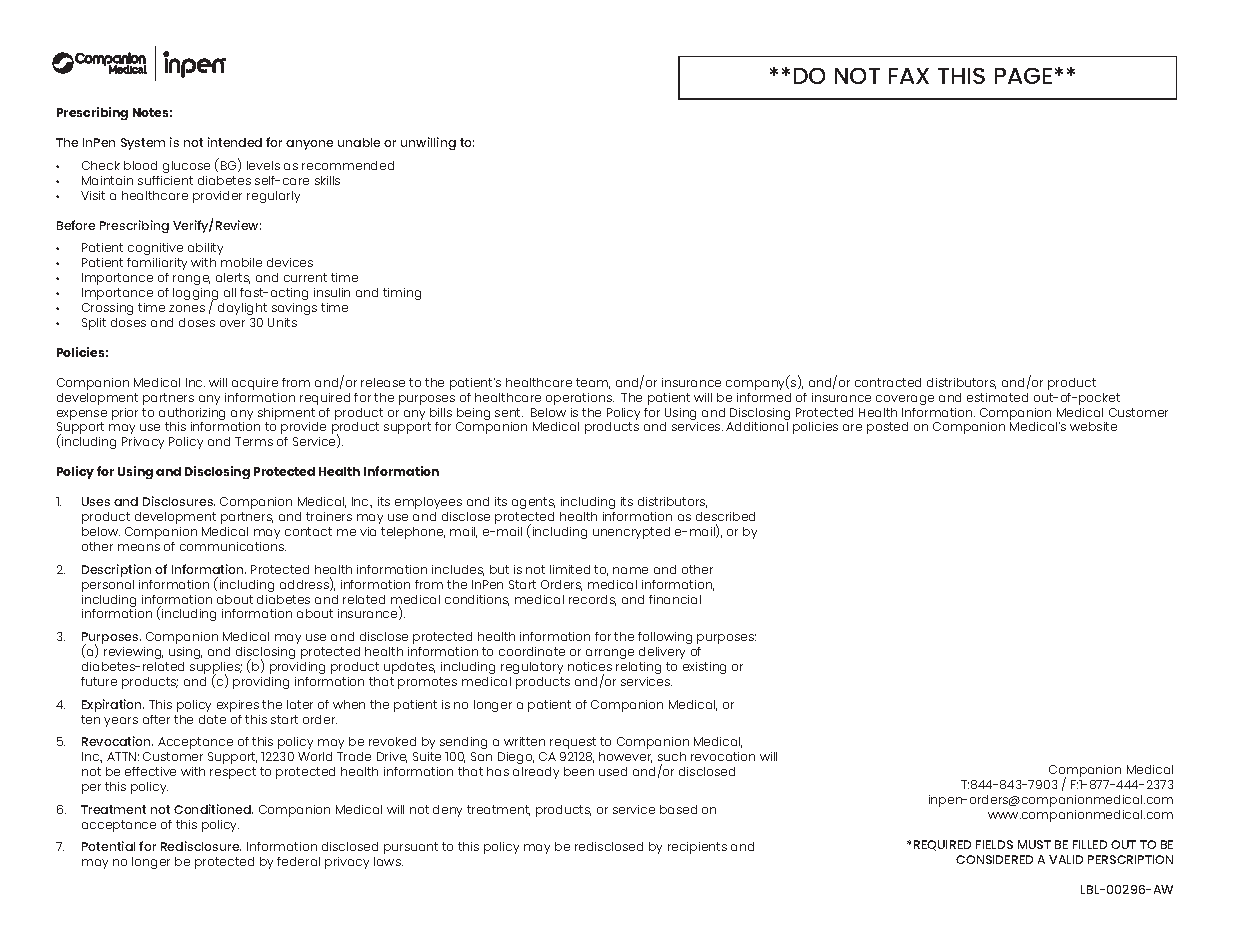 This document has height=952, width=1233. I want to click on unable, so click(359, 142).
